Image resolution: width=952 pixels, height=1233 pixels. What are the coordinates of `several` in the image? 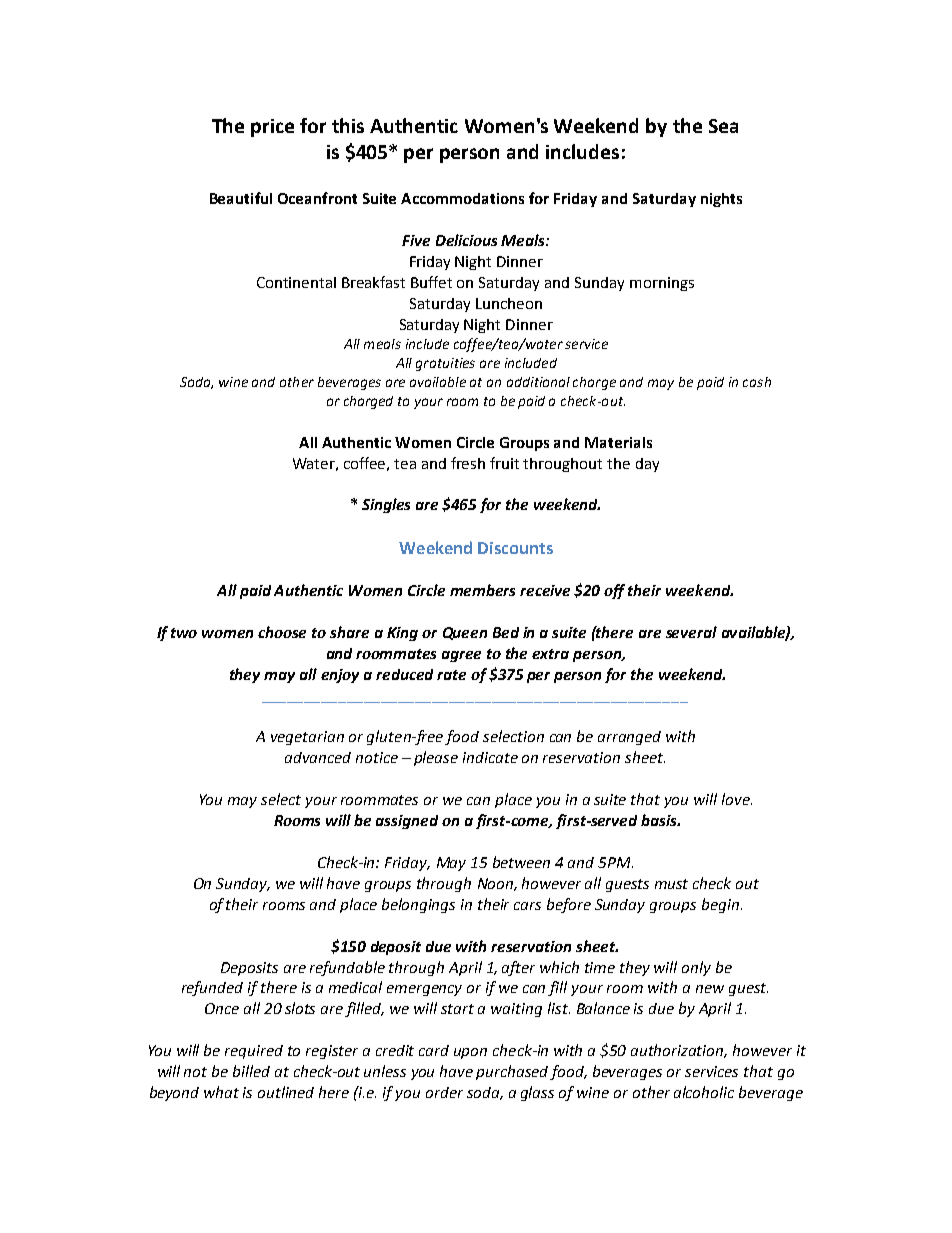 It's located at (691, 632).
